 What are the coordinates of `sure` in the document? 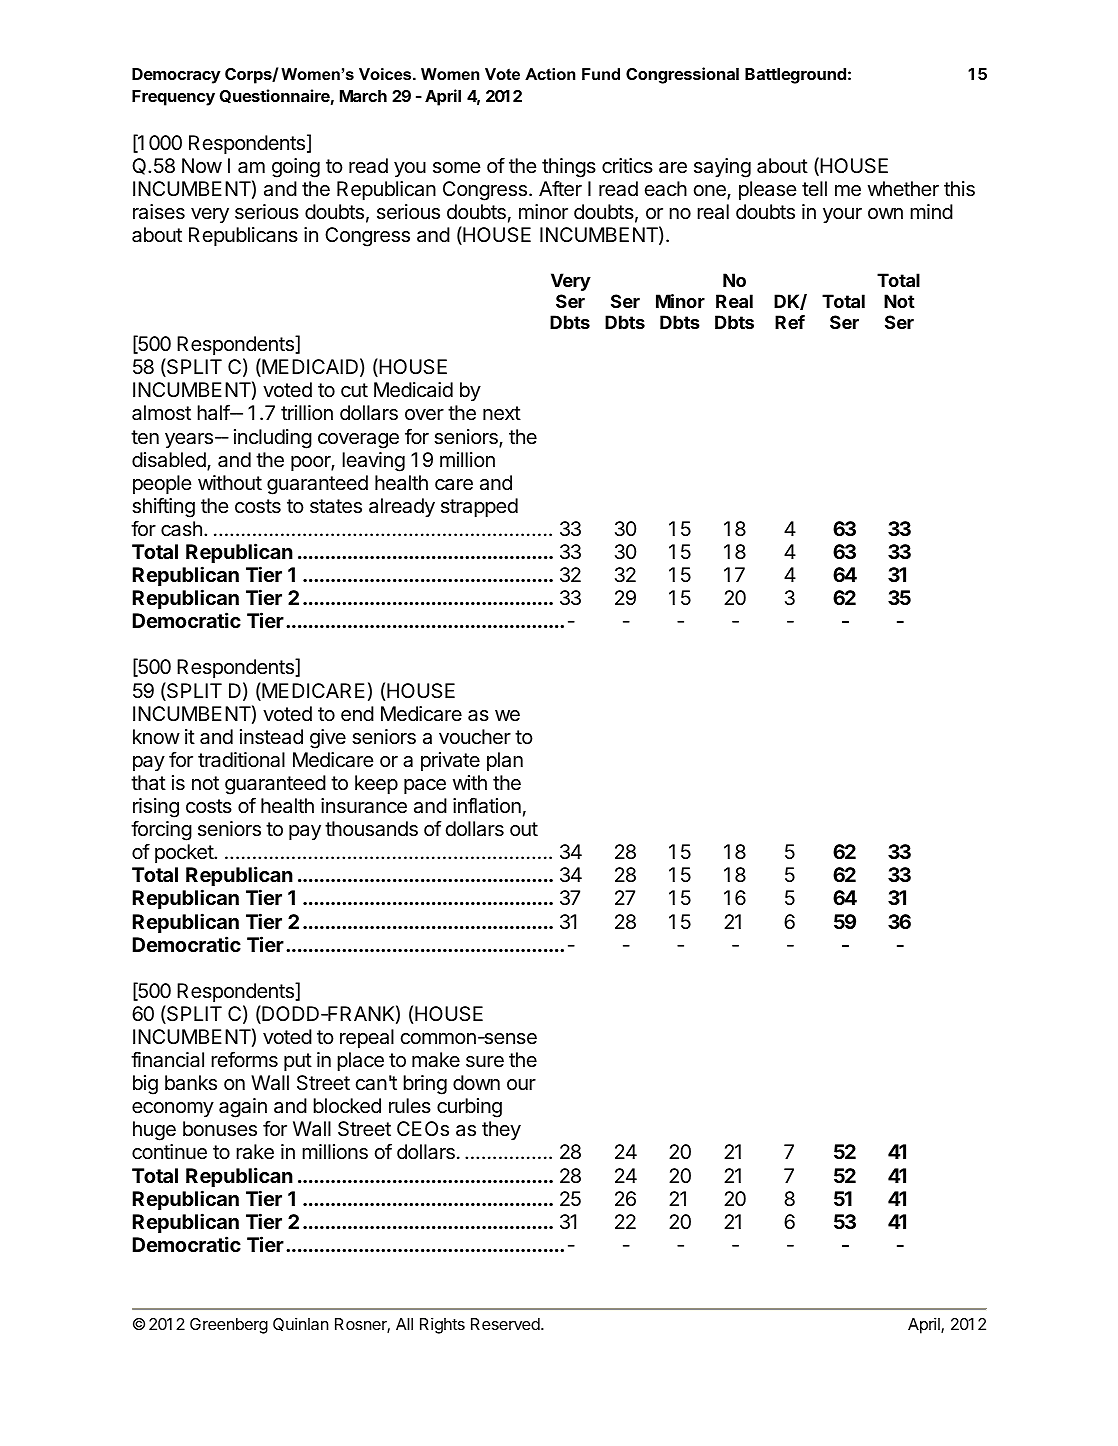 It's located at (485, 1062).
